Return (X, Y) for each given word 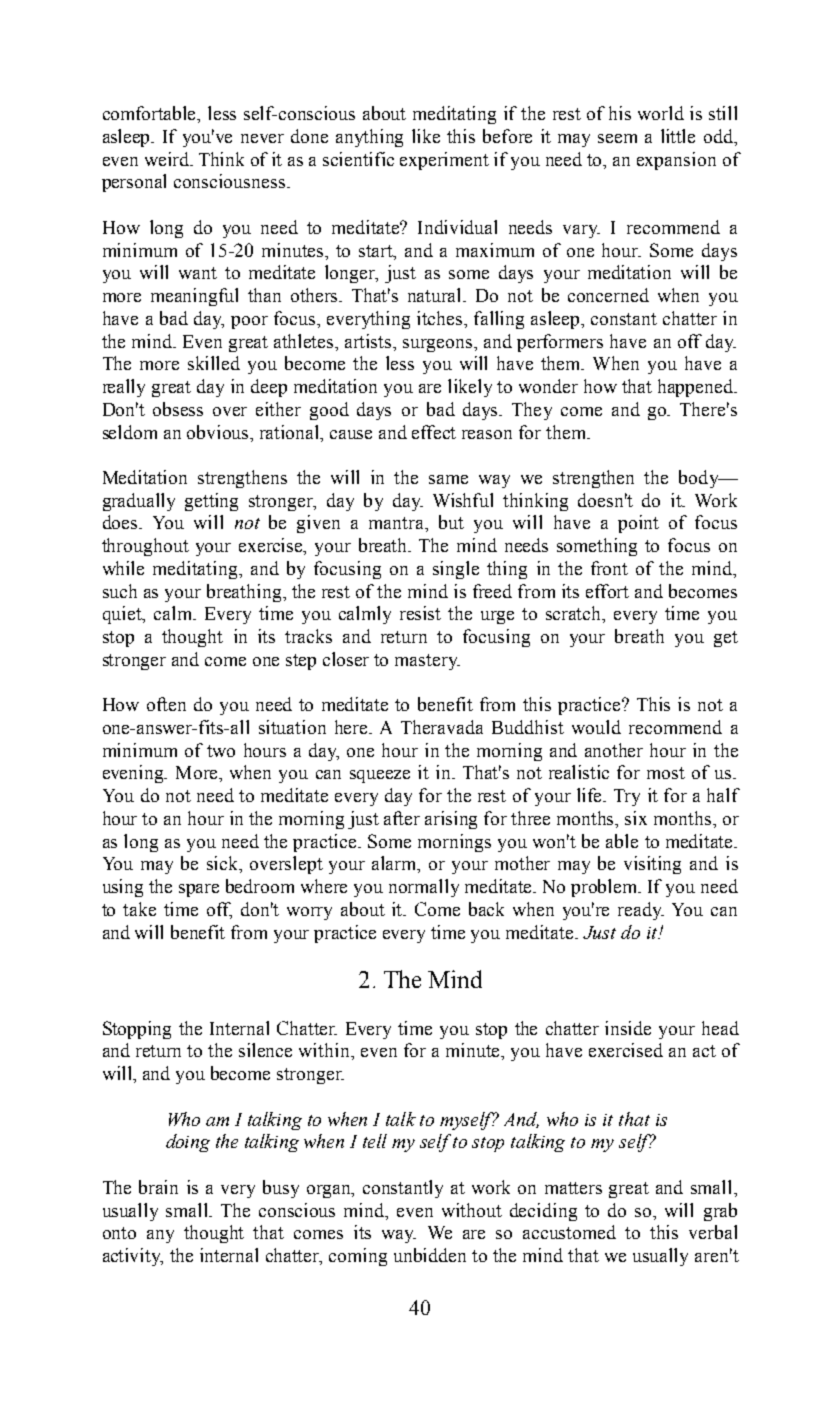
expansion (676, 161)
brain (158, 1187)
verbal (713, 1232)
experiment (444, 161)
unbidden (430, 1255)
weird (168, 159)
